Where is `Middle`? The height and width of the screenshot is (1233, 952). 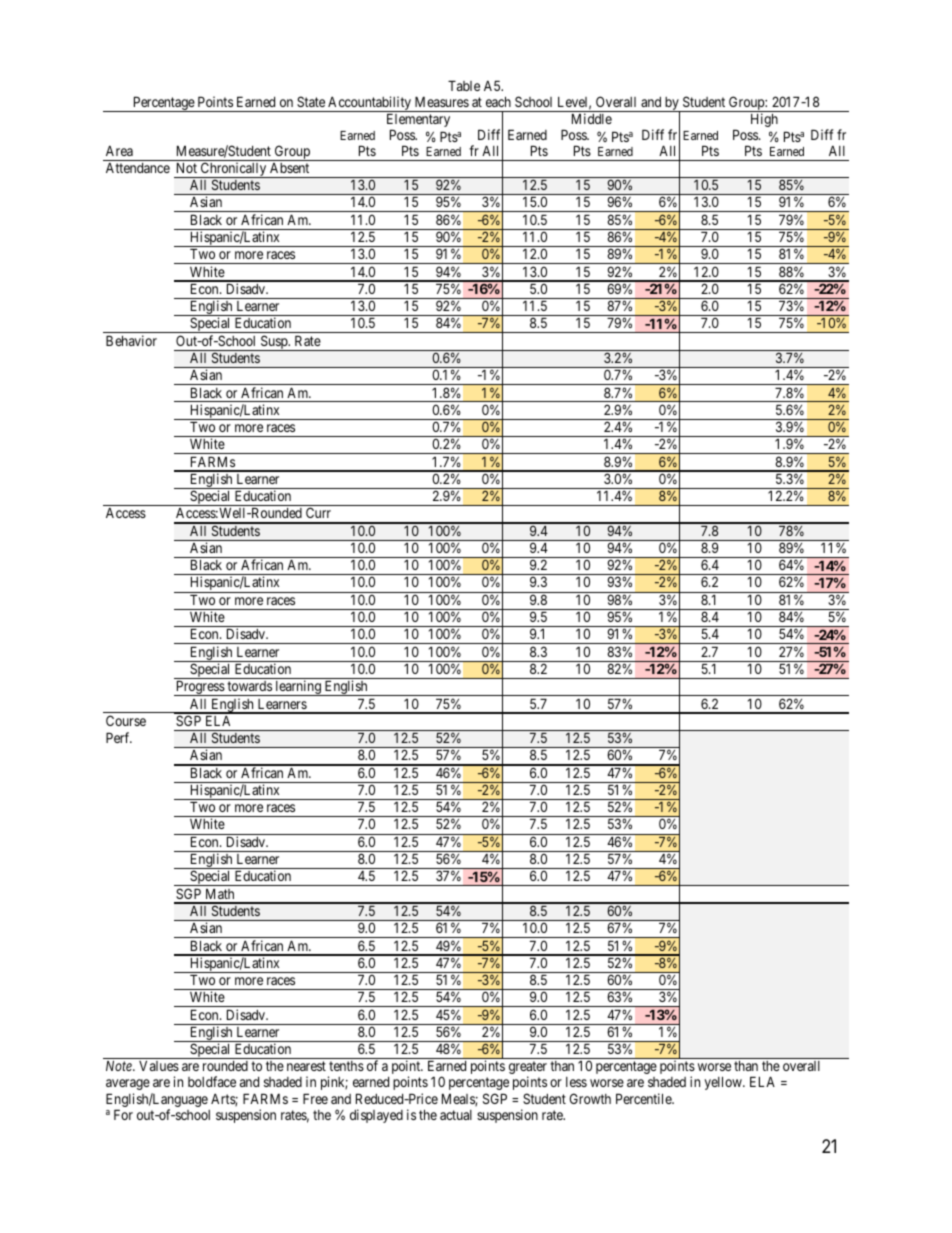 Middle is located at coordinates (592, 118).
